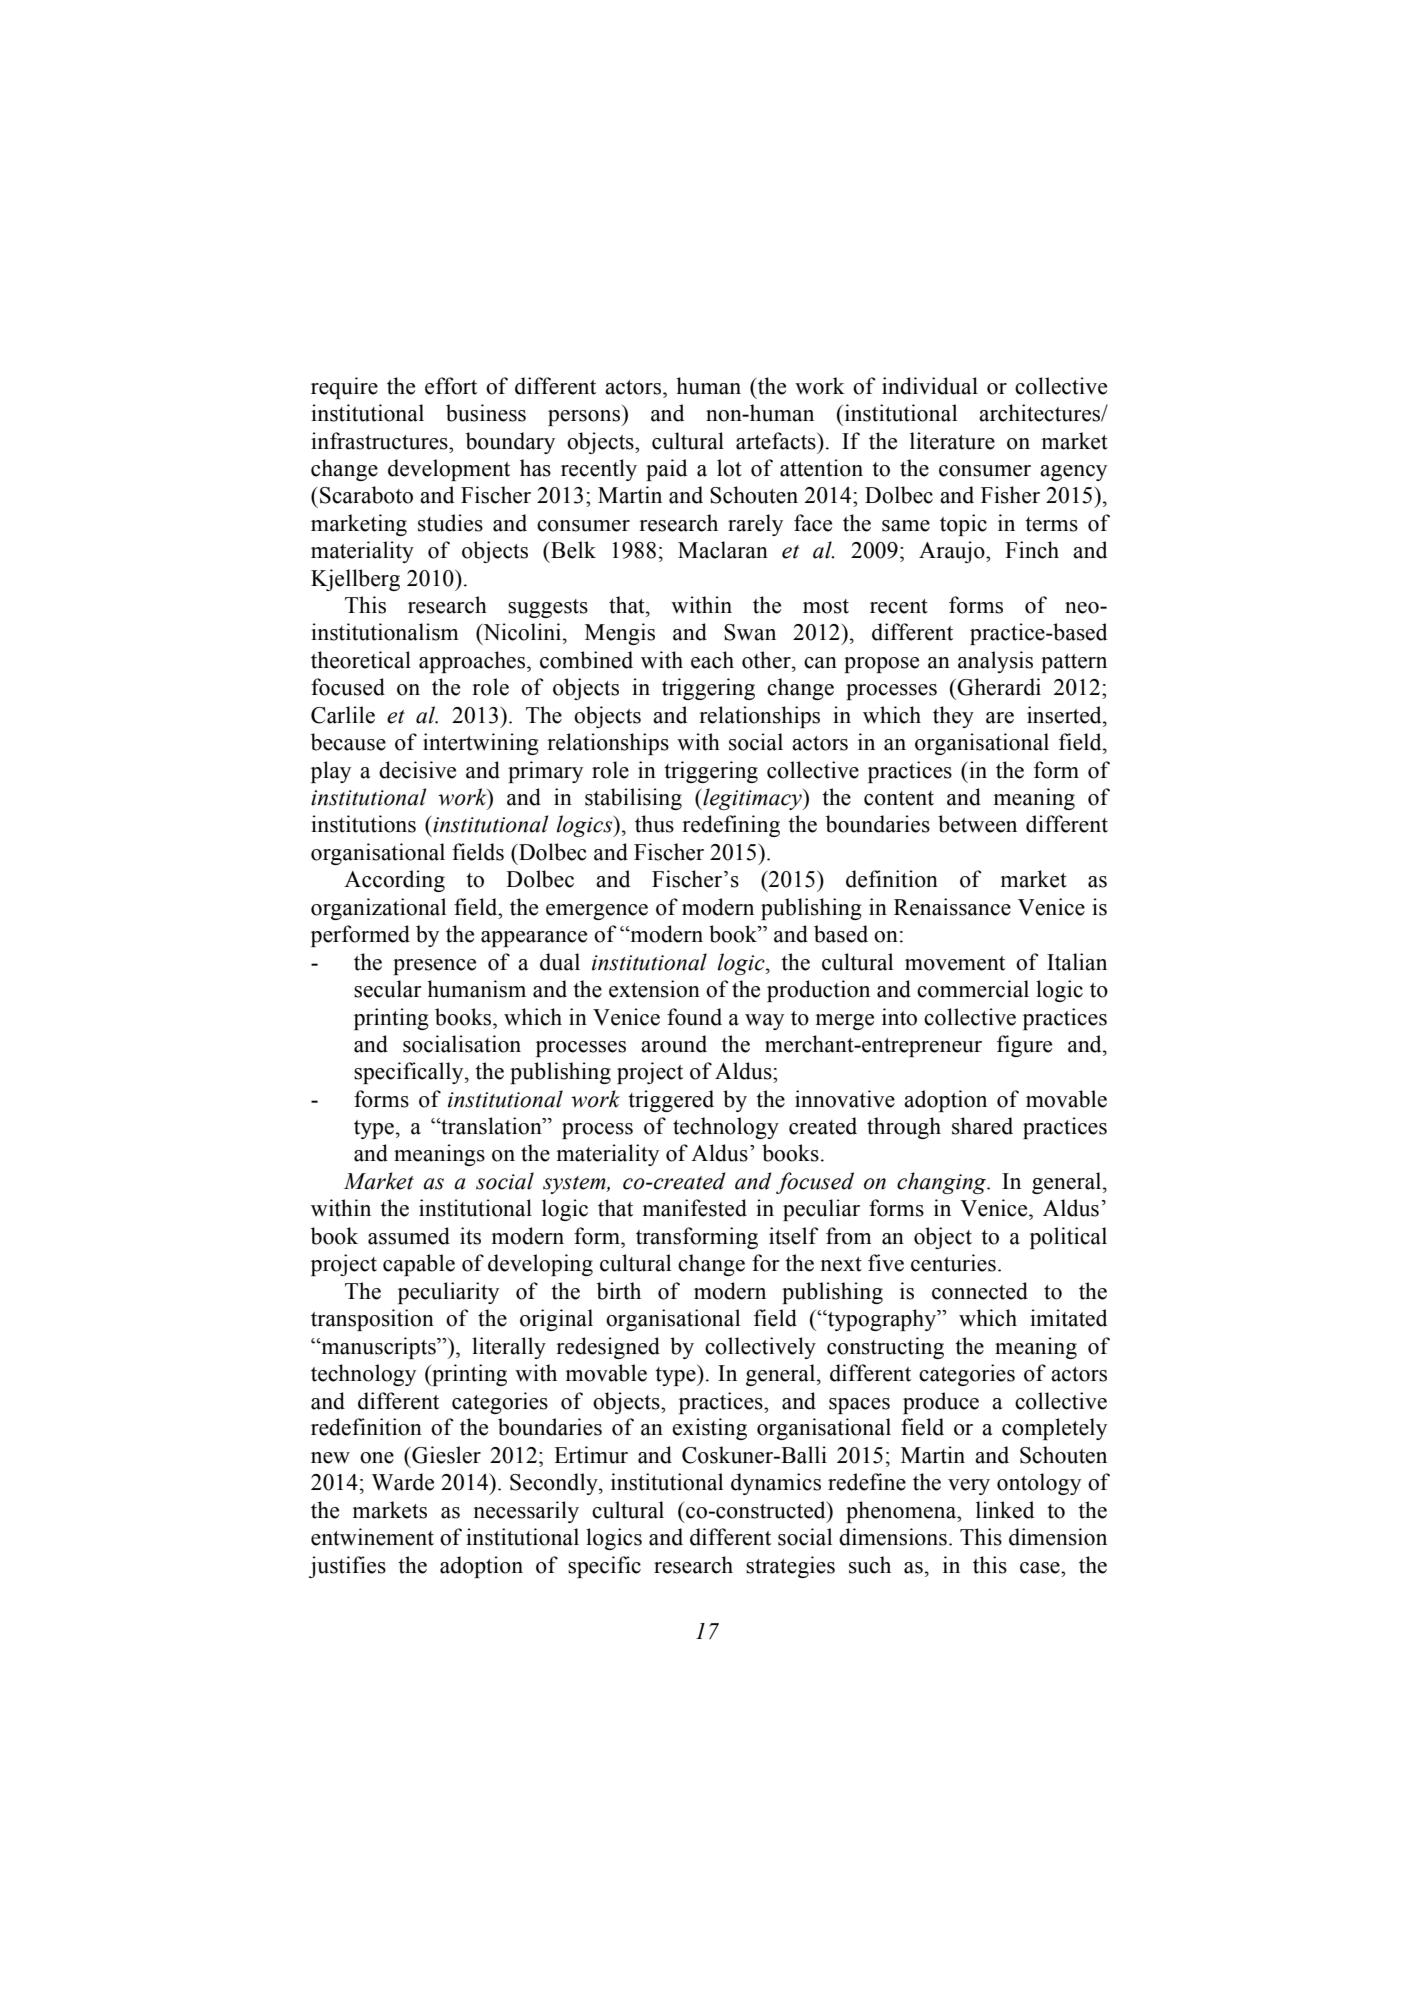 This screenshot has width=1419, height=2008. Describe the element at coordinates (712, 660) in the screenshot. I see `each` at that location.
